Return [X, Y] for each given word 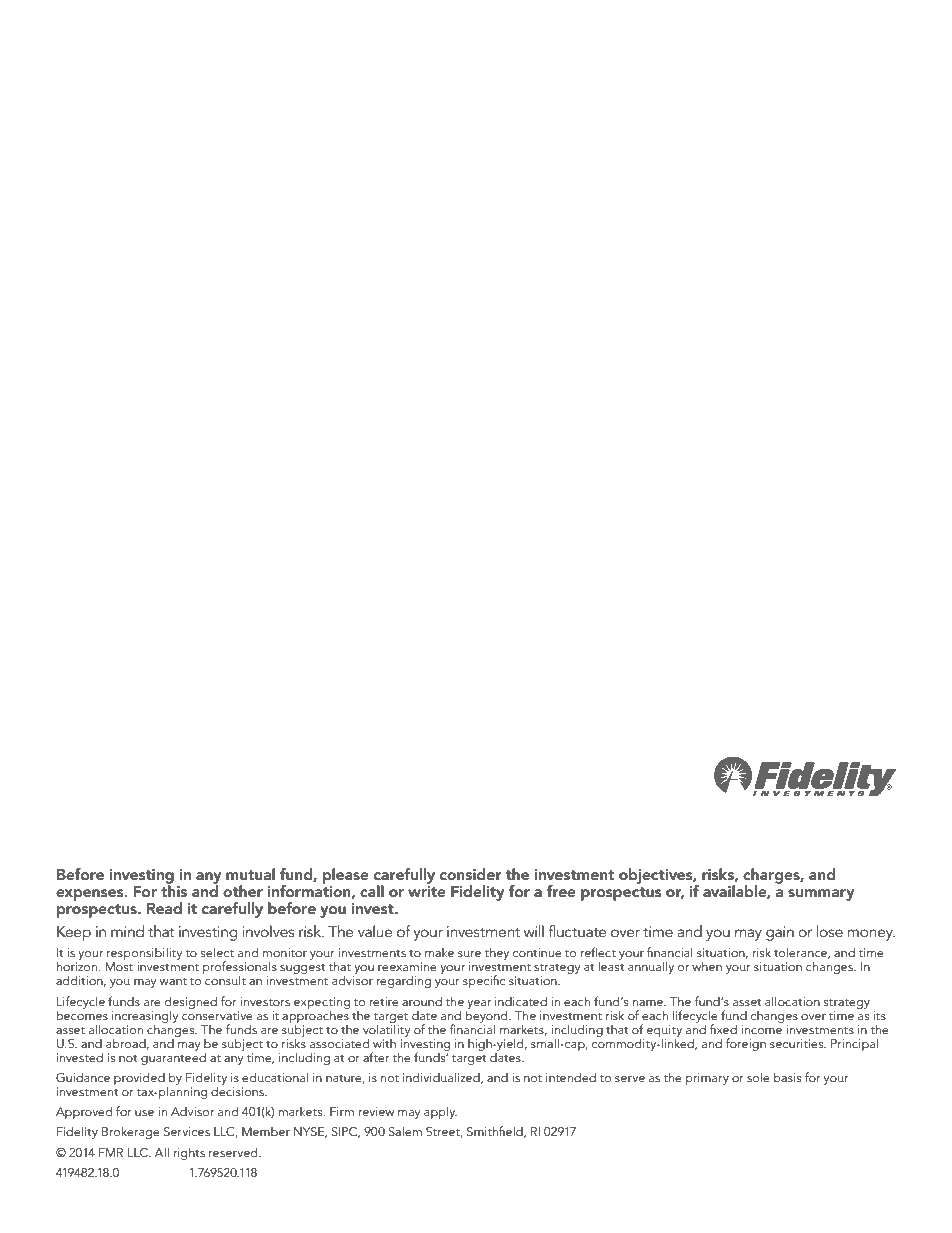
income [761, 1029]
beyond [487, 1016]
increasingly [145, 1017]
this [174, 889]
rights [189, 1153]
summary [821, 895]
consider [471, 874]
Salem [405, 1131]
